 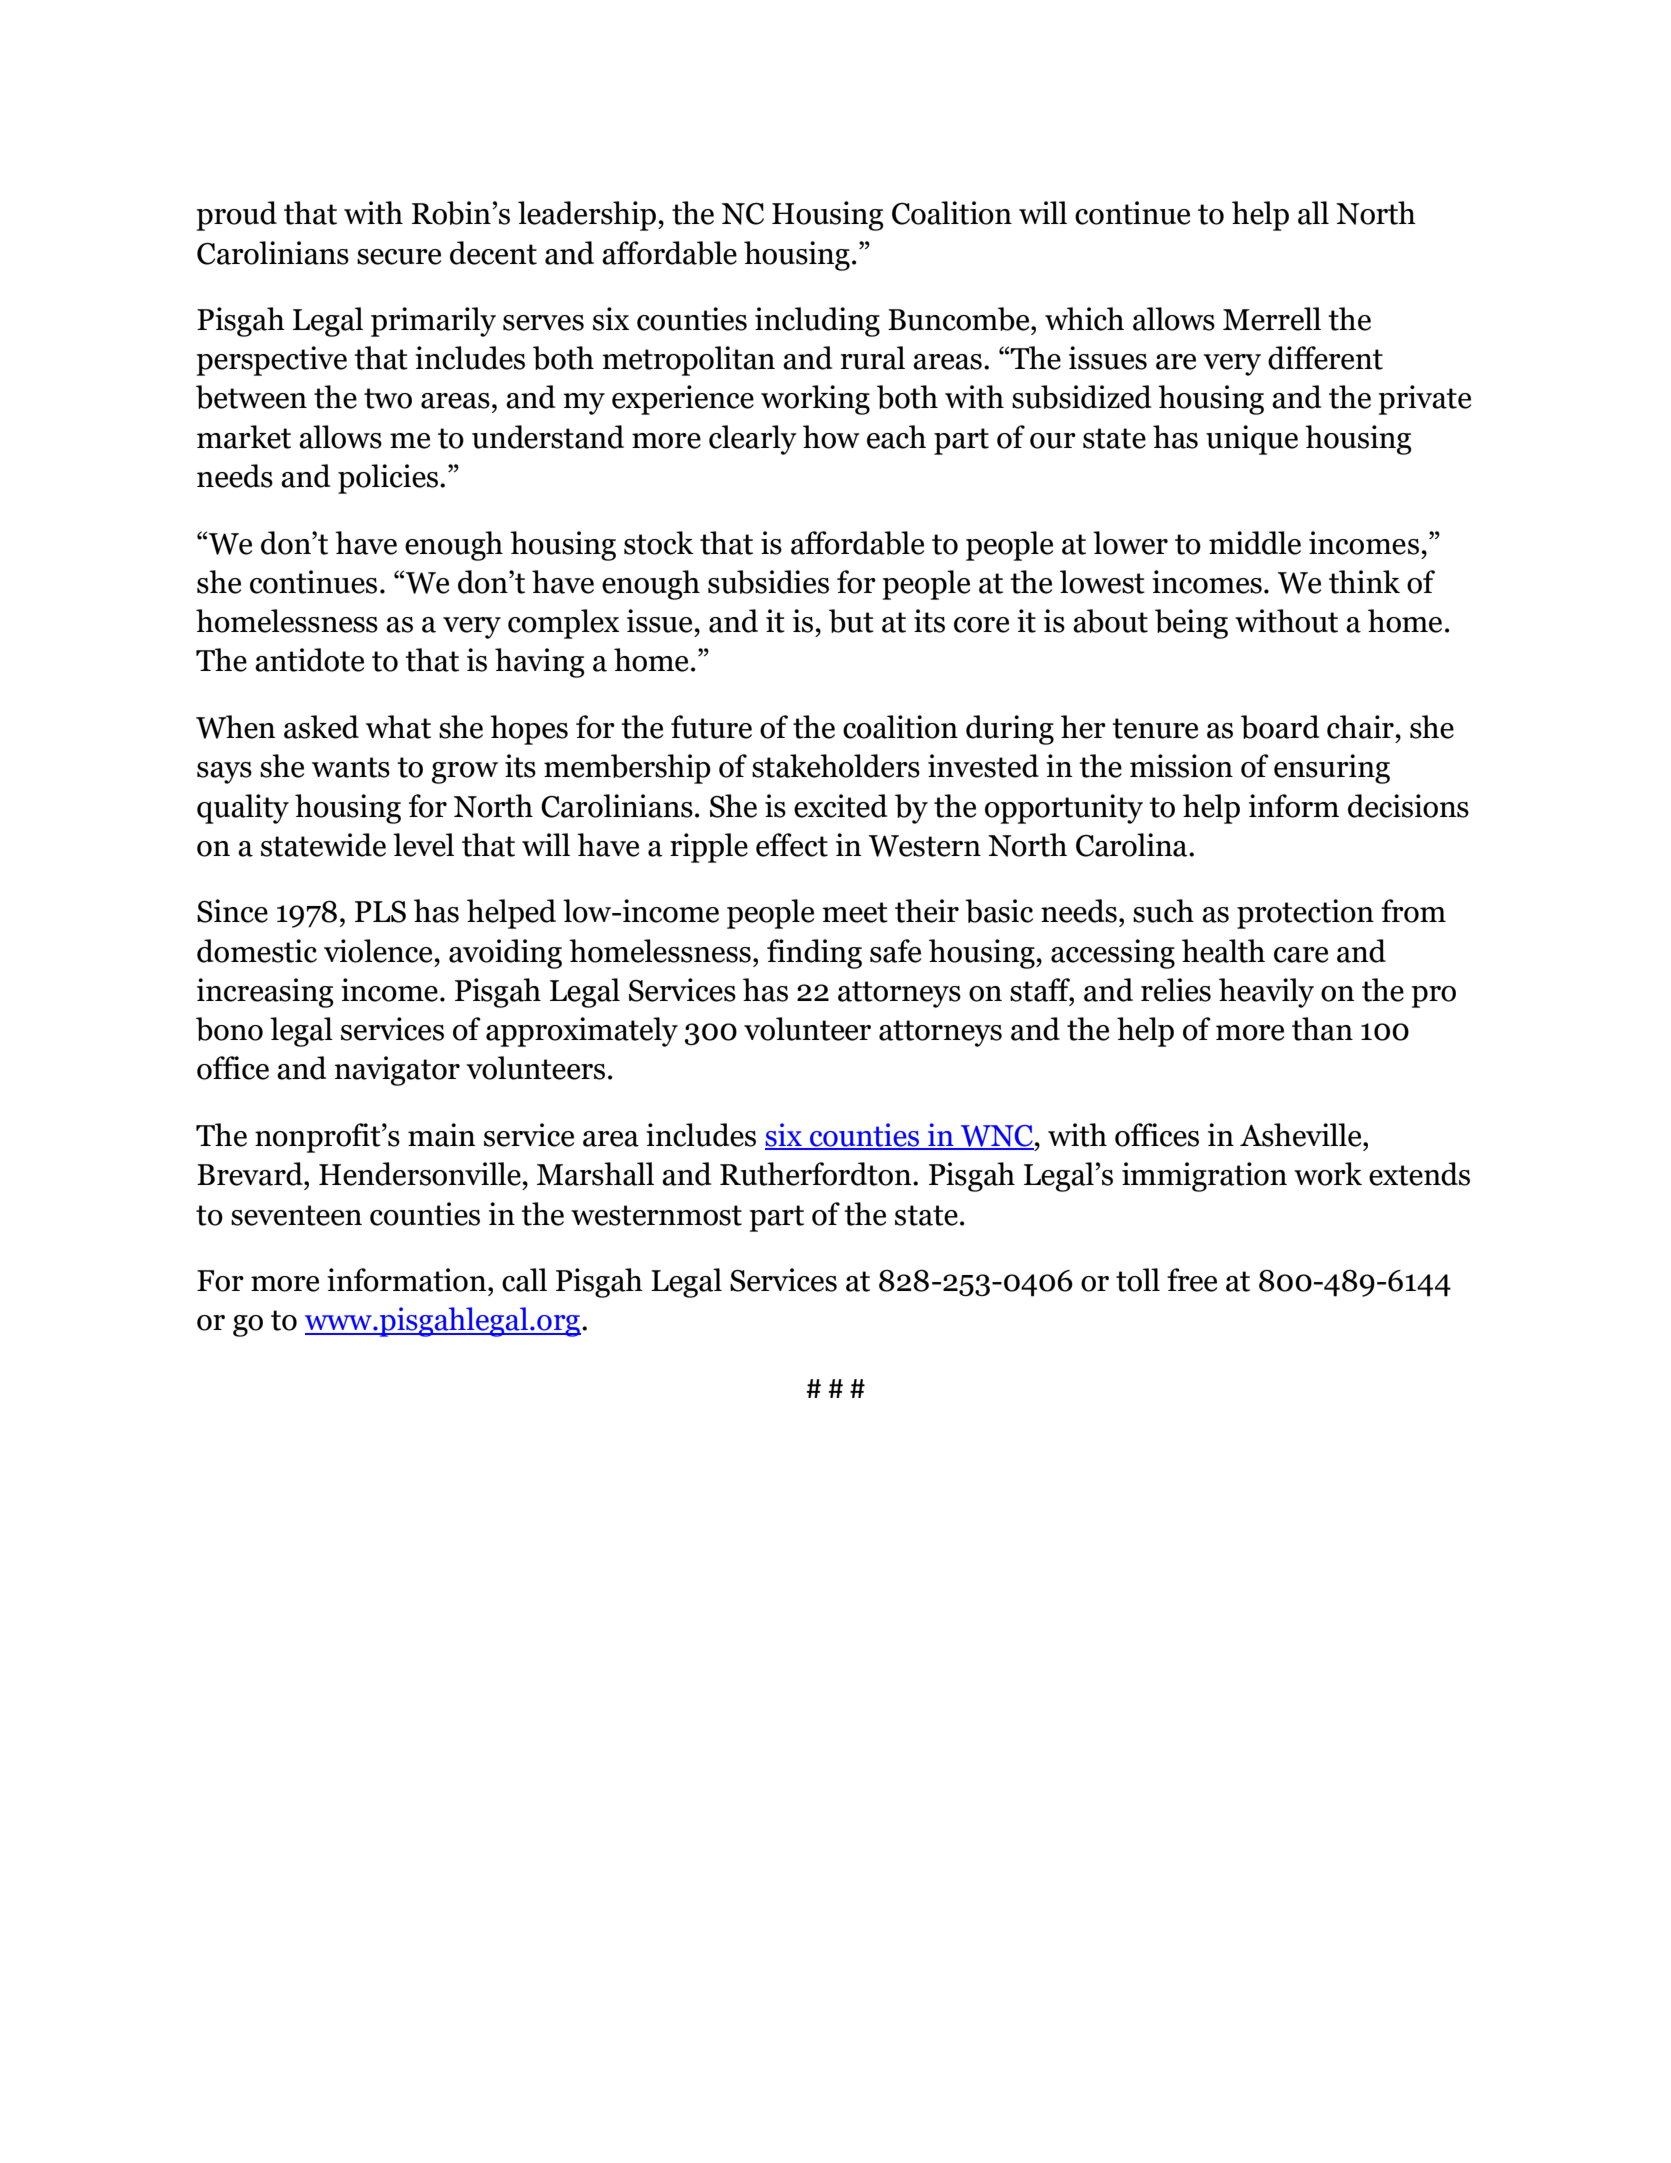 I want to click on finding, so click(x=814, y=954).
